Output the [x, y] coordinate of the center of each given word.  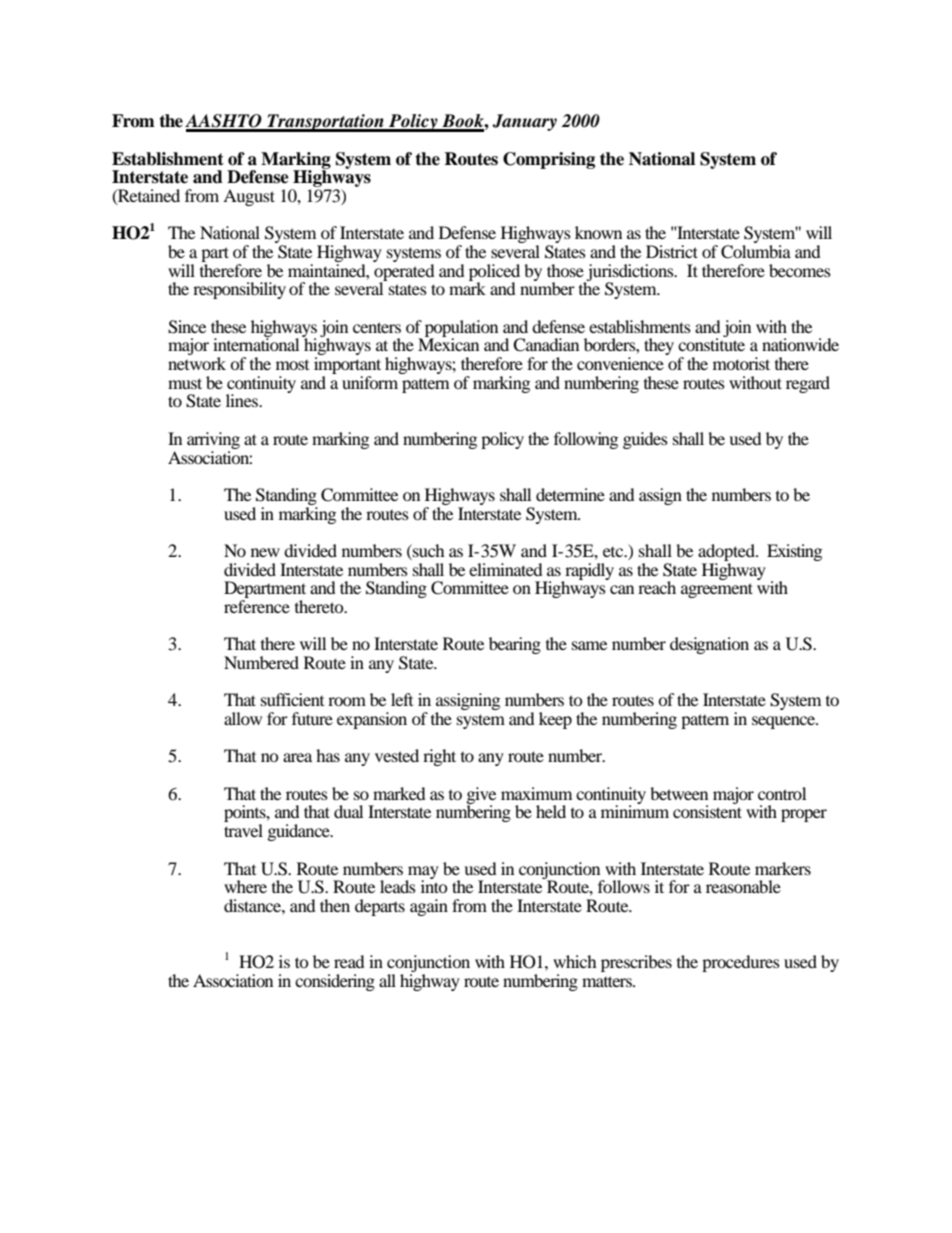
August [249, 197]
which [575, 961]
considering [335, 982]
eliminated [506, 569]
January [524, 122]
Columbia [756, 252]
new [265, 552]
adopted [727, 552]
